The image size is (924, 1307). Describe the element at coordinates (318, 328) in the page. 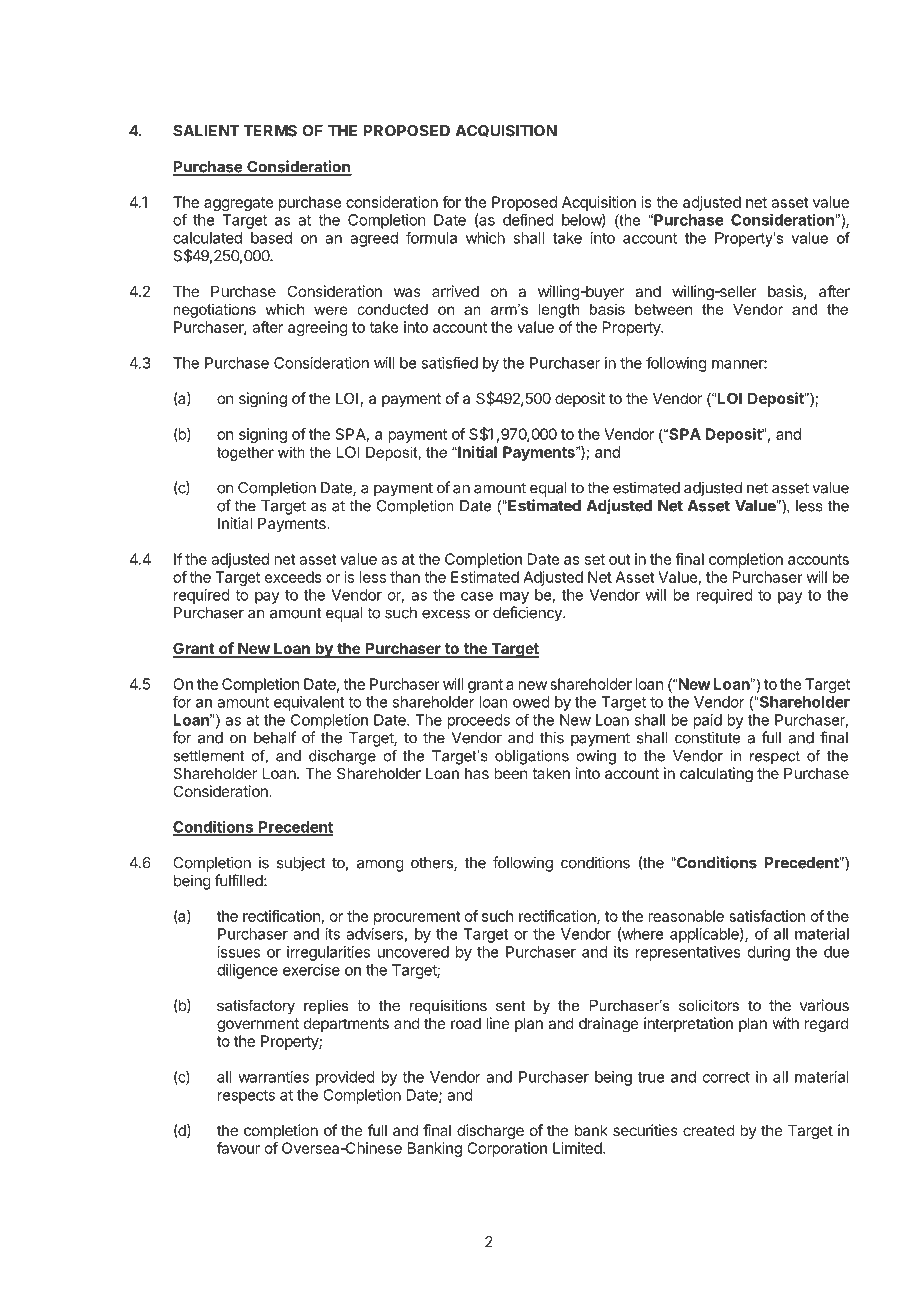

I see `agreeing` at that location.
